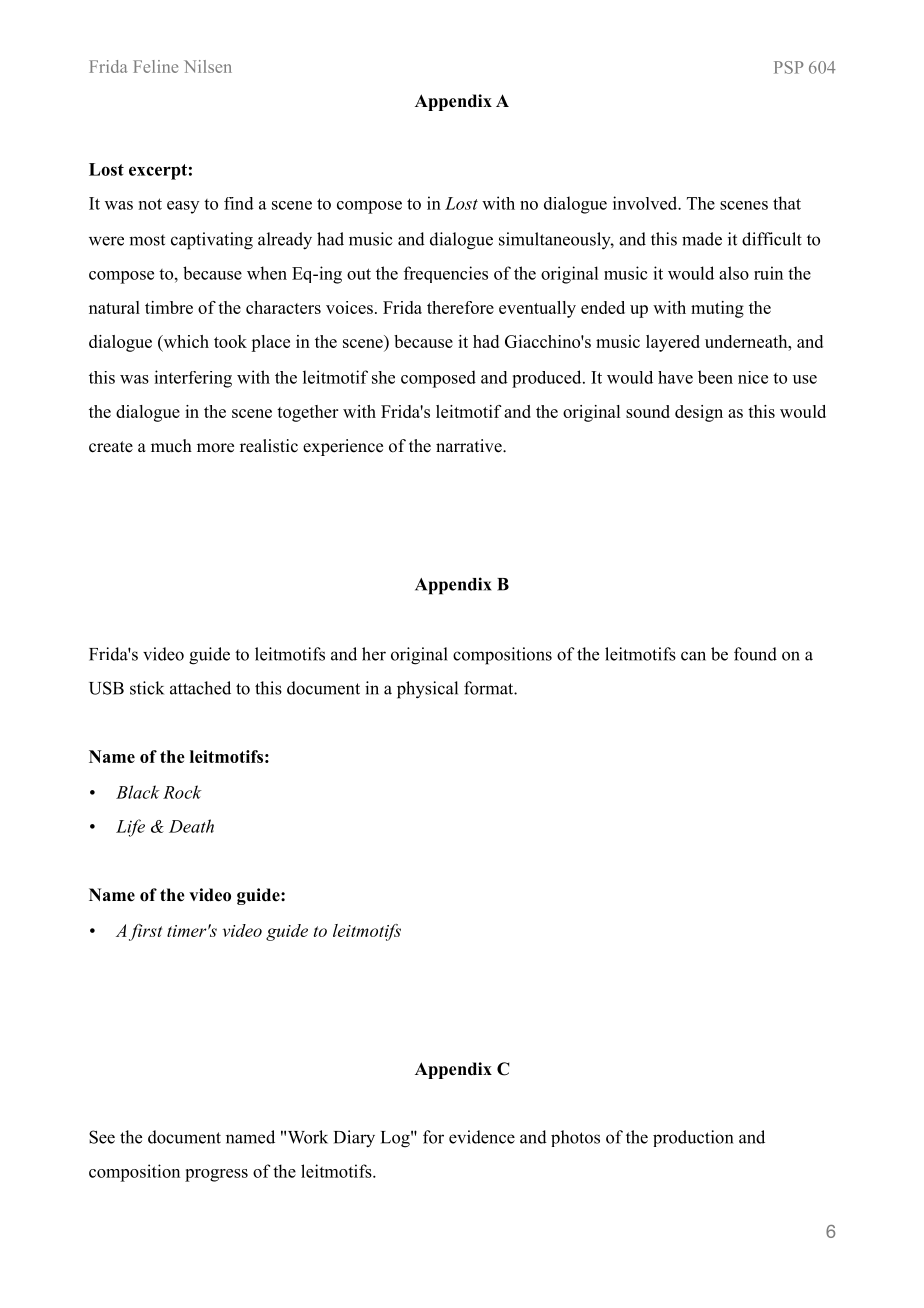  Describe the element at coordinates (717, 309) in the screenshot. I see `muting` at that location.
